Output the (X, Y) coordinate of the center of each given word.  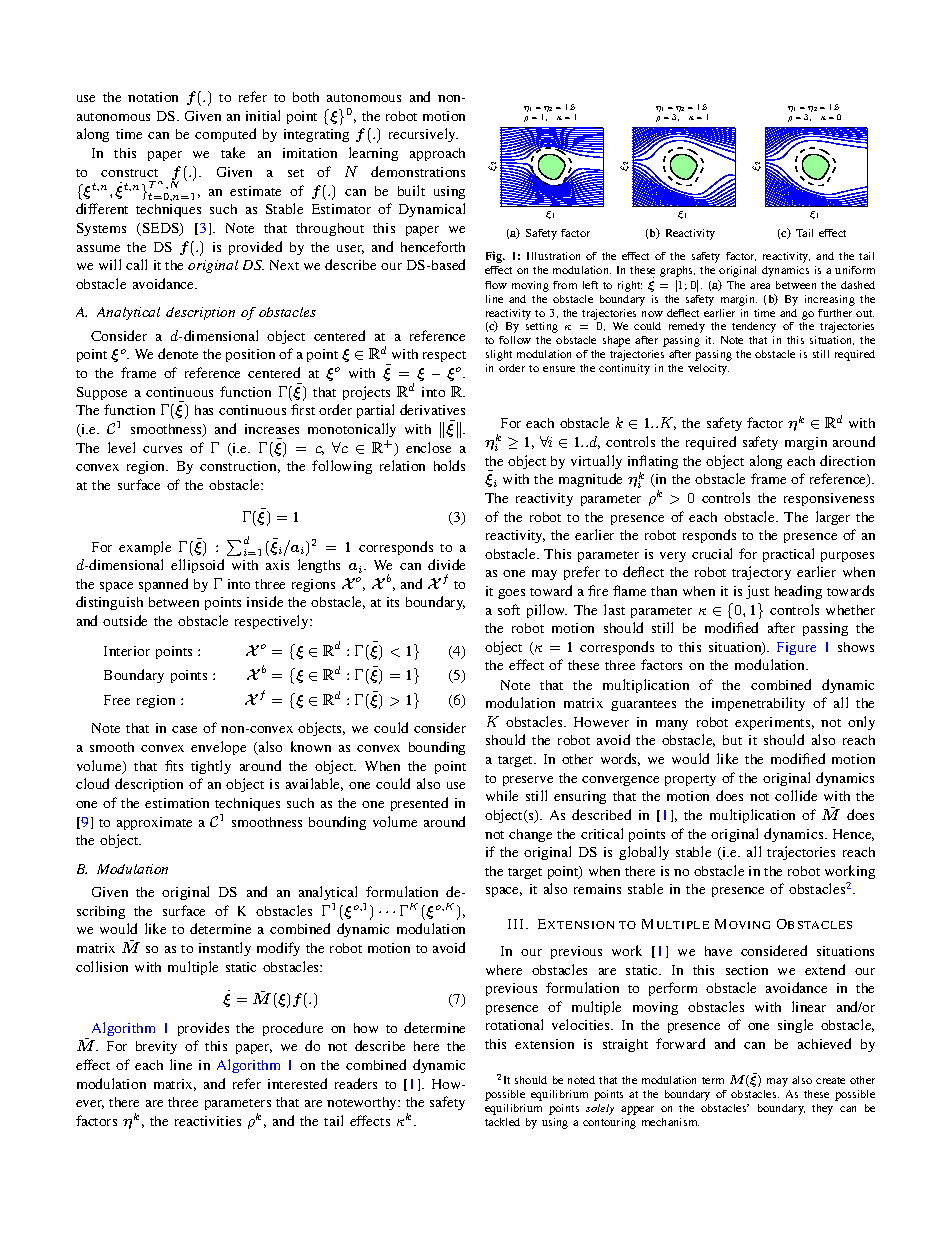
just (757, 592)
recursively (423, 135)
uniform (855, 270)
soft (509, 609)
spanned (163, 585)
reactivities (208, 1121)
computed (225, 135)
